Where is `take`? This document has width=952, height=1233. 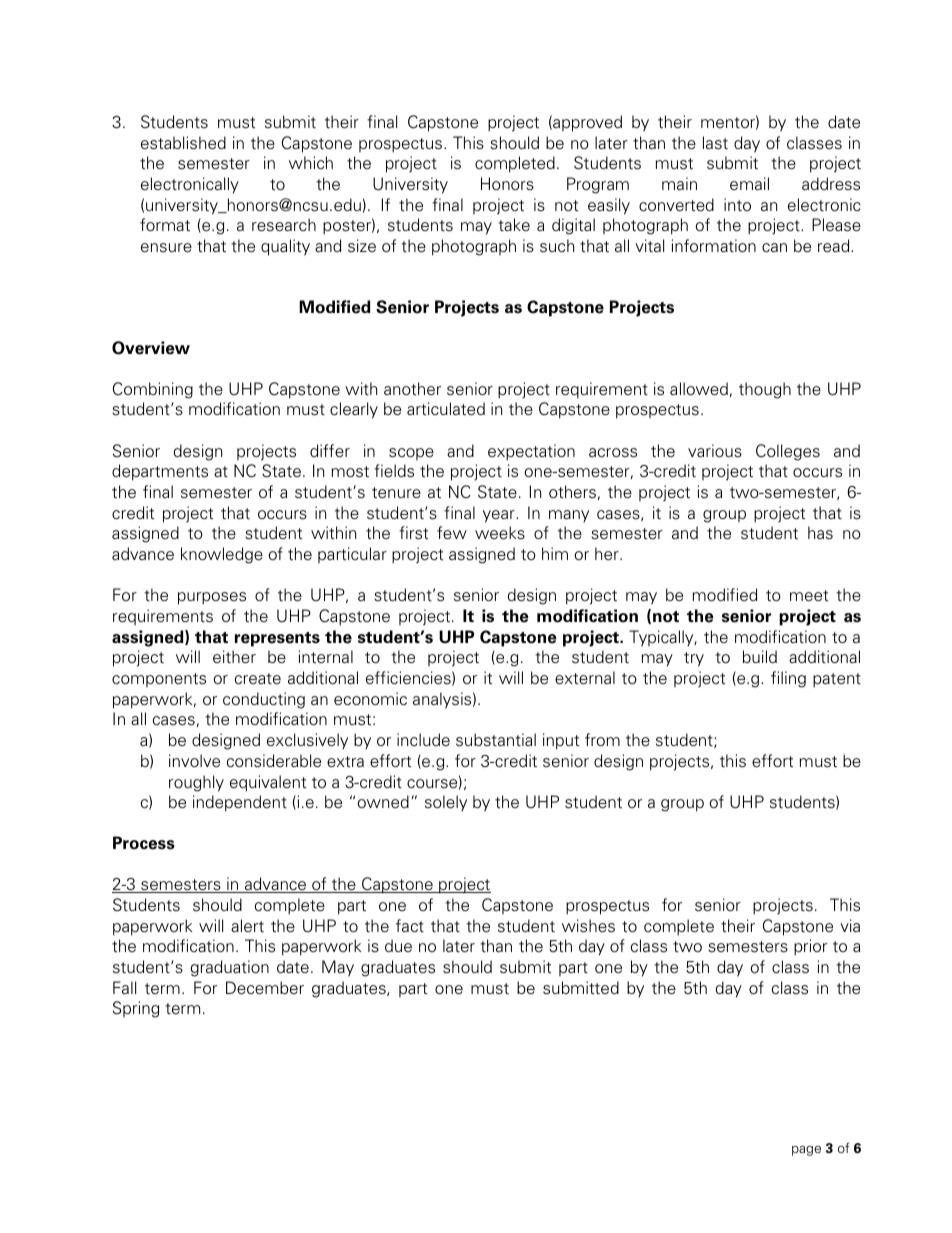 take is located at coordinates (514, 225).
